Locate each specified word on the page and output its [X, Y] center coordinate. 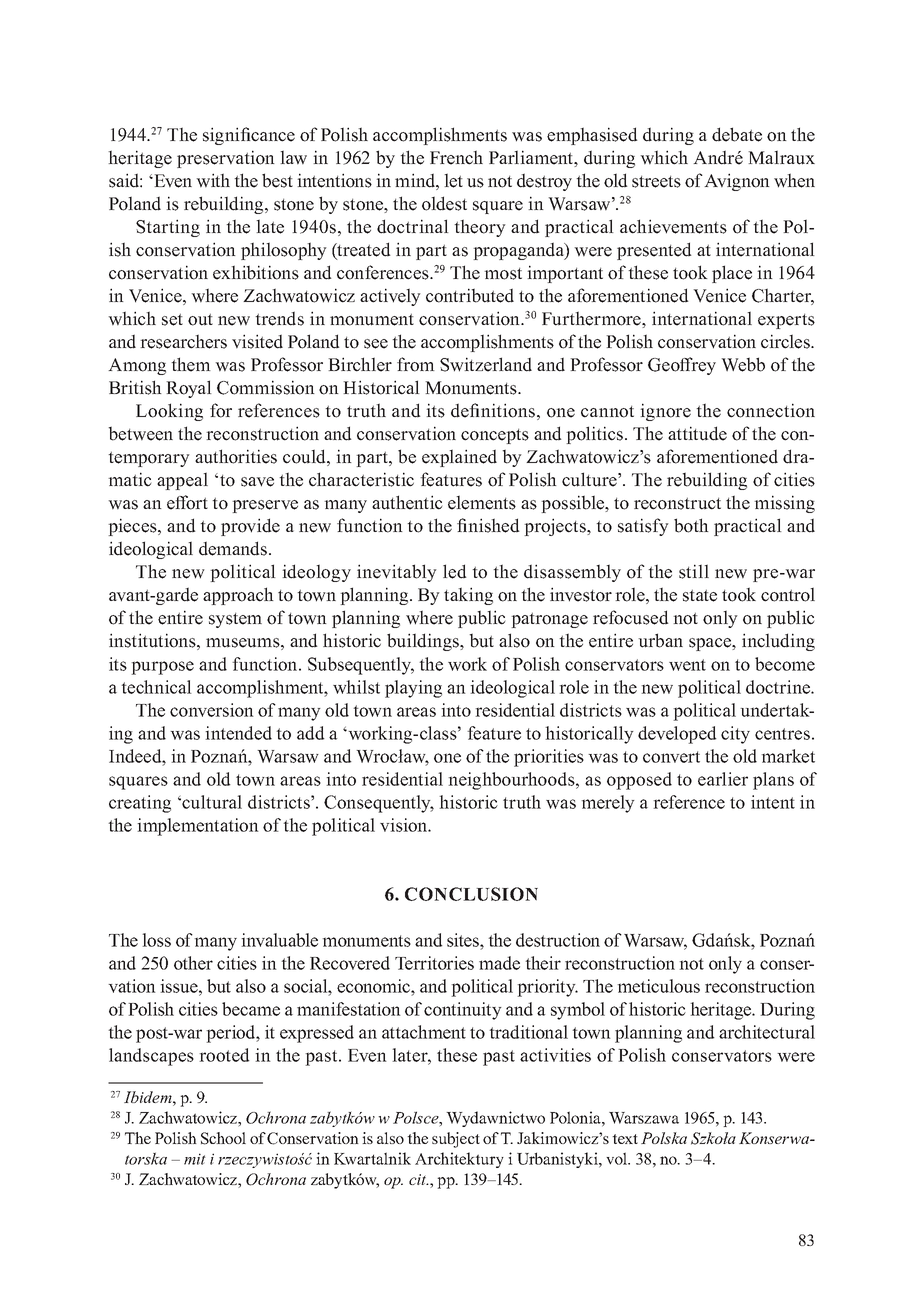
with [213, 180]
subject [456, 1140]
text [625, 1139]
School [223, 1138]
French [456, 157]
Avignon [737, 182]
